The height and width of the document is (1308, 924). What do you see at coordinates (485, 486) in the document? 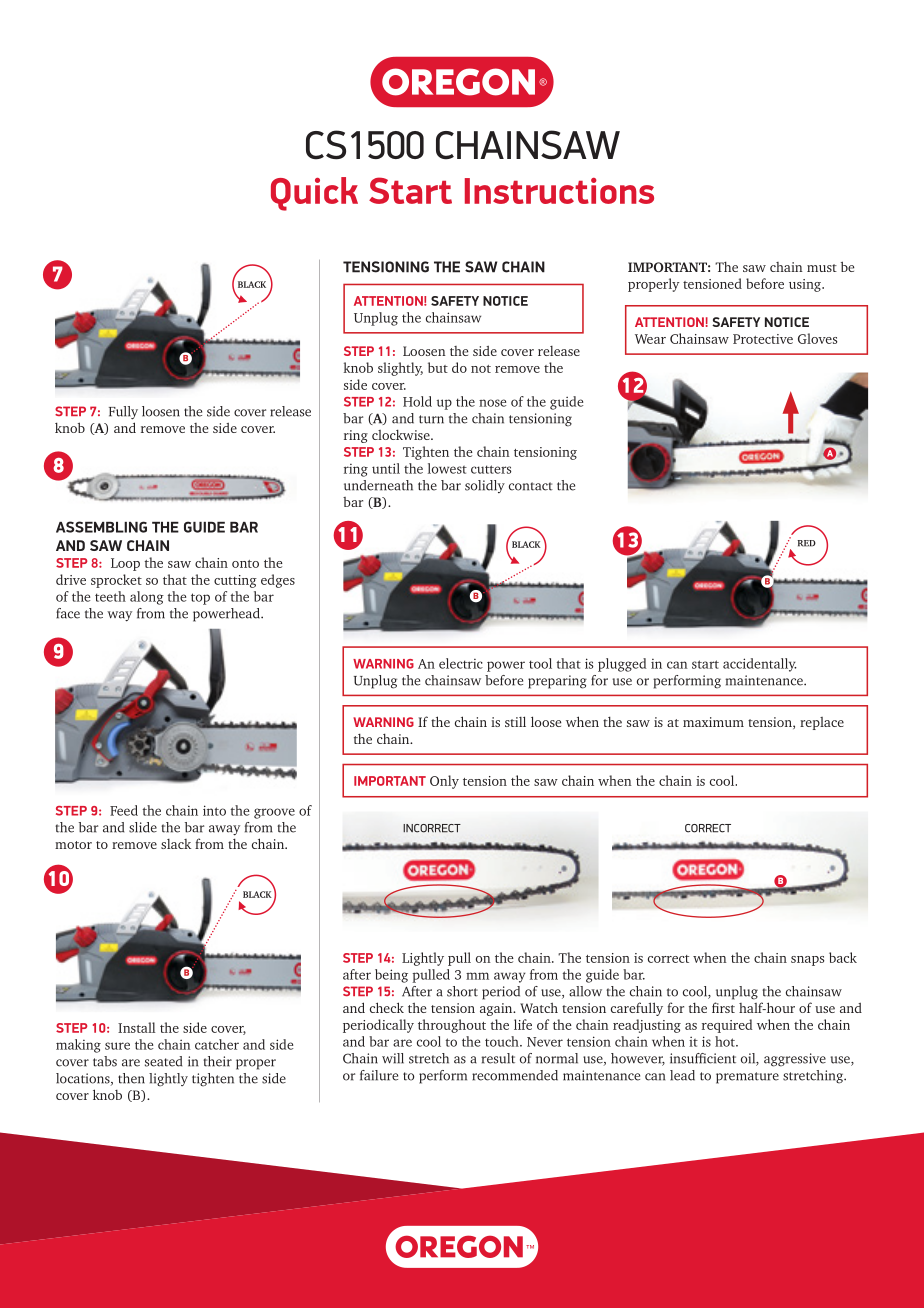
I see `solidly` at bounding box center [485, 486].
